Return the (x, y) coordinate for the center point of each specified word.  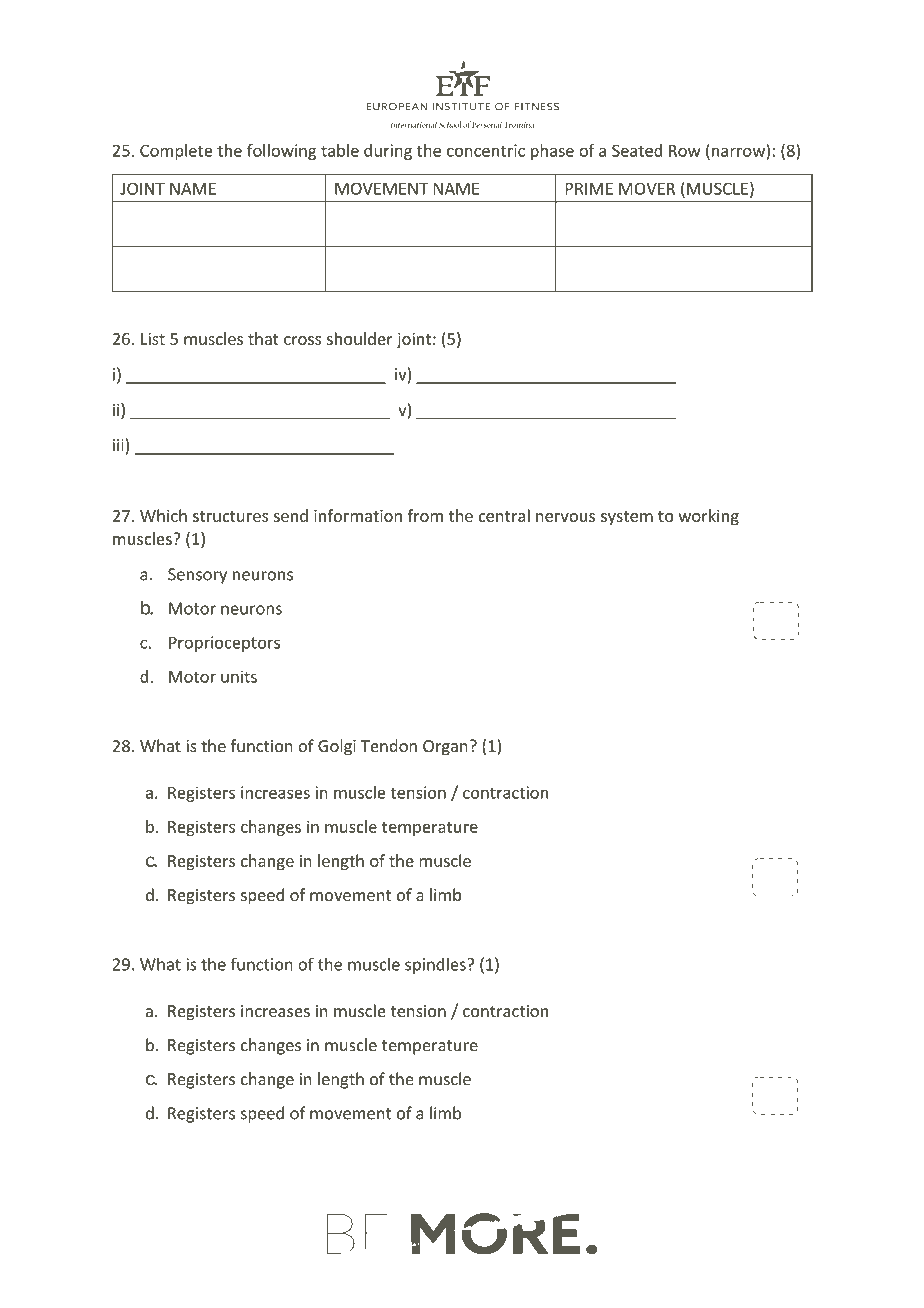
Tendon (389, 745)
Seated (637, 150)
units (239, 676)
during (388, 152)
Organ (445, 748)
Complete (176, 152)
